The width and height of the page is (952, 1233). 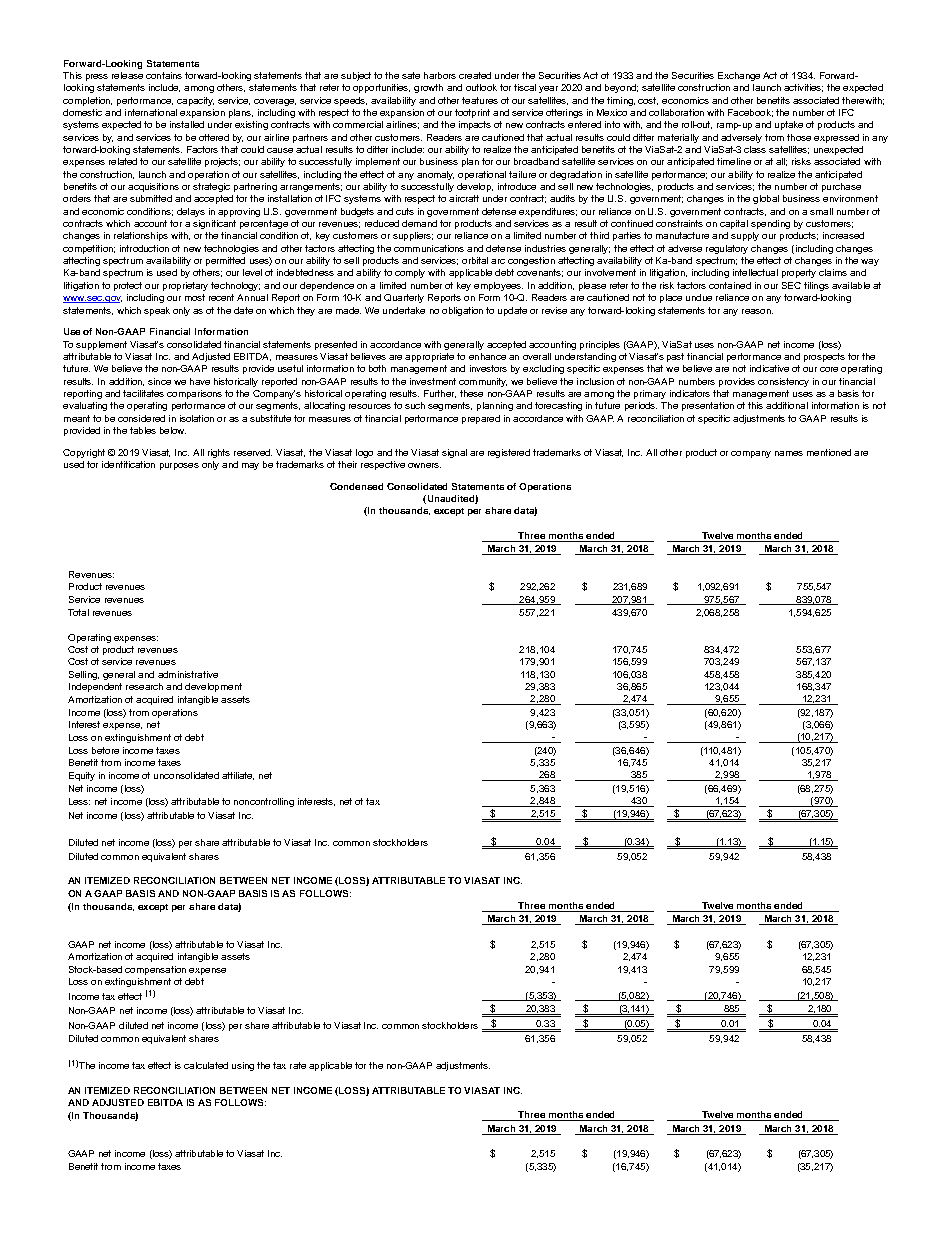 What do you see at coordinates (243, 1066) in the page?
I see `using` at bounding box center [243, 1066].
